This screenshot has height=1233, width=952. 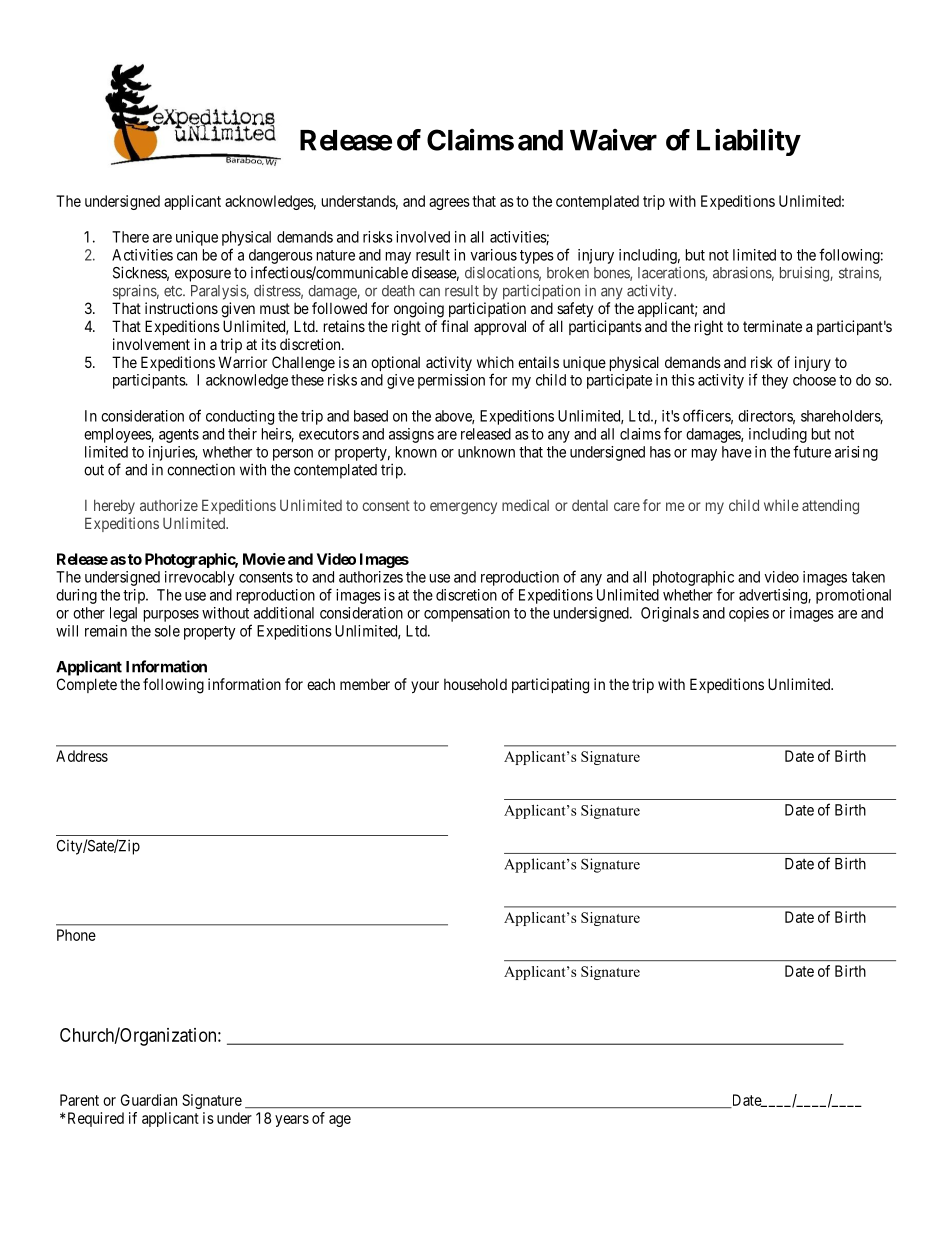 What do you see at coordinates (463, 508) in the screenshot?
I see `emergency` at bounding box center [463, 508].
